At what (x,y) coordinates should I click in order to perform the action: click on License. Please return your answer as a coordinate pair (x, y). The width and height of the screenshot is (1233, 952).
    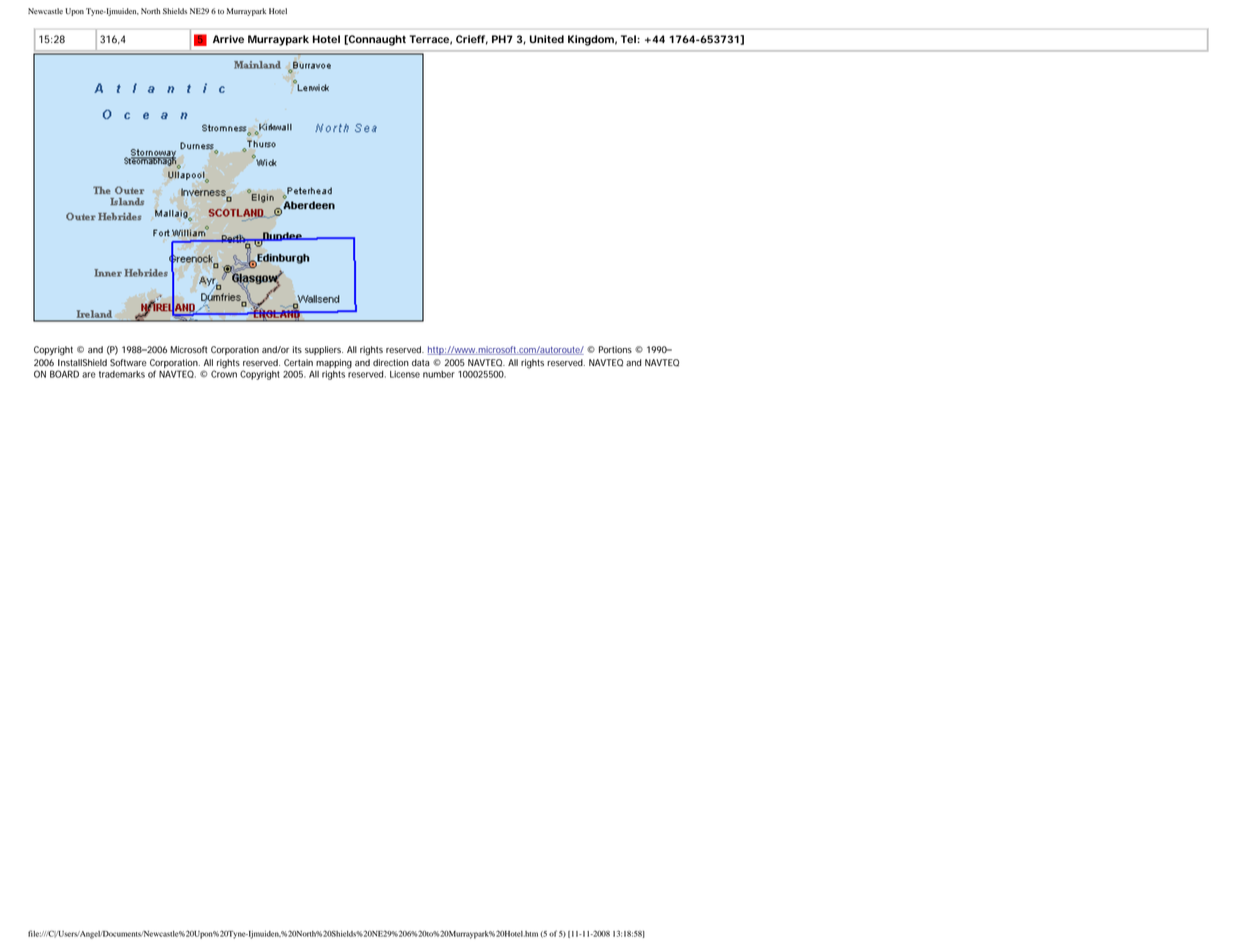
    Looking at the image, I should click on (405, 374).
